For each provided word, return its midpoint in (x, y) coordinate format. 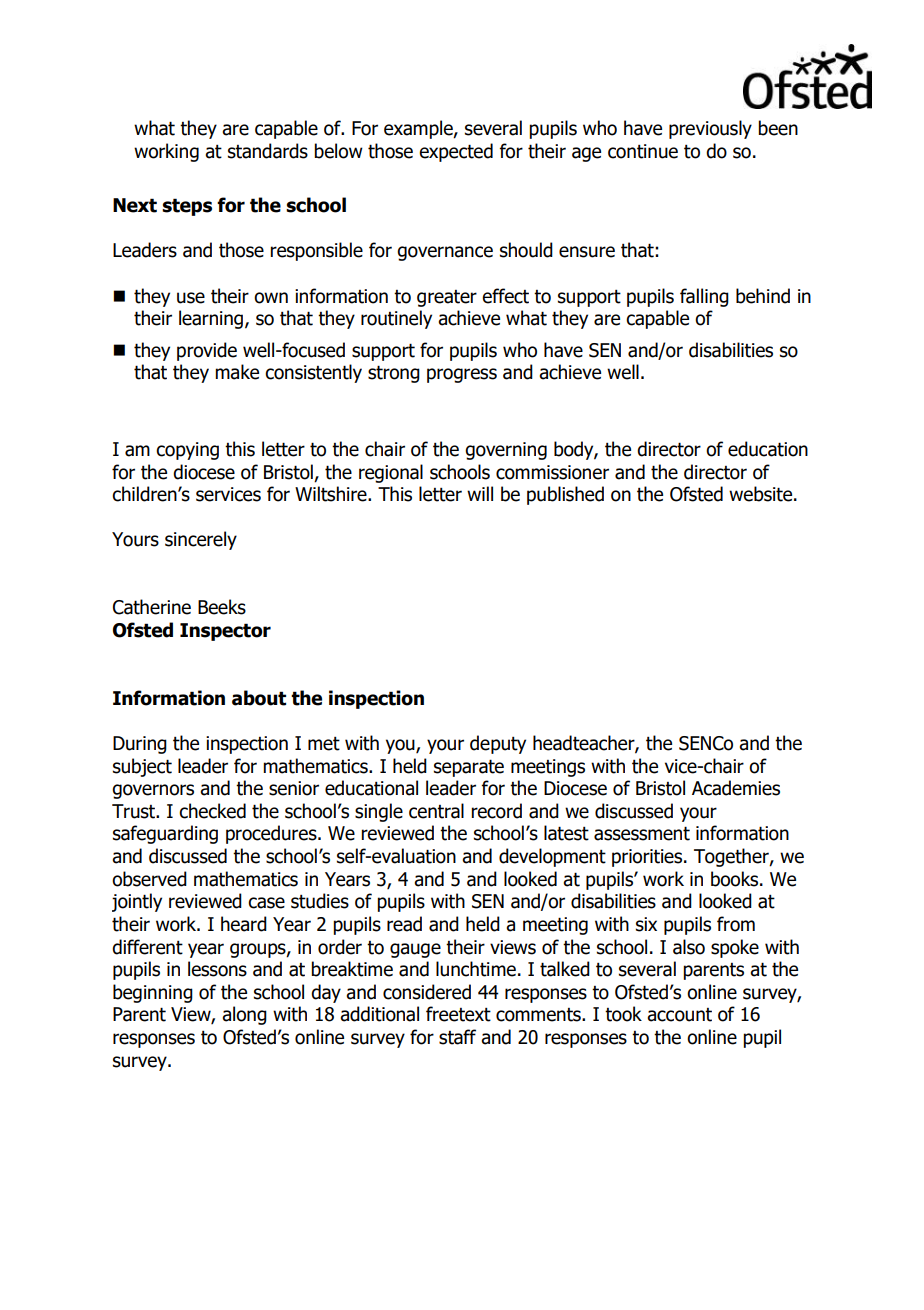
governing (506, 451)
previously (710, 129)
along (244, 1015)
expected (456, 152)
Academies (736, 788)
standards (268, 151)
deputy (498, 744)
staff (457, 1037)
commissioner (552, 472)
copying (187, 451)
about (259, 698)
